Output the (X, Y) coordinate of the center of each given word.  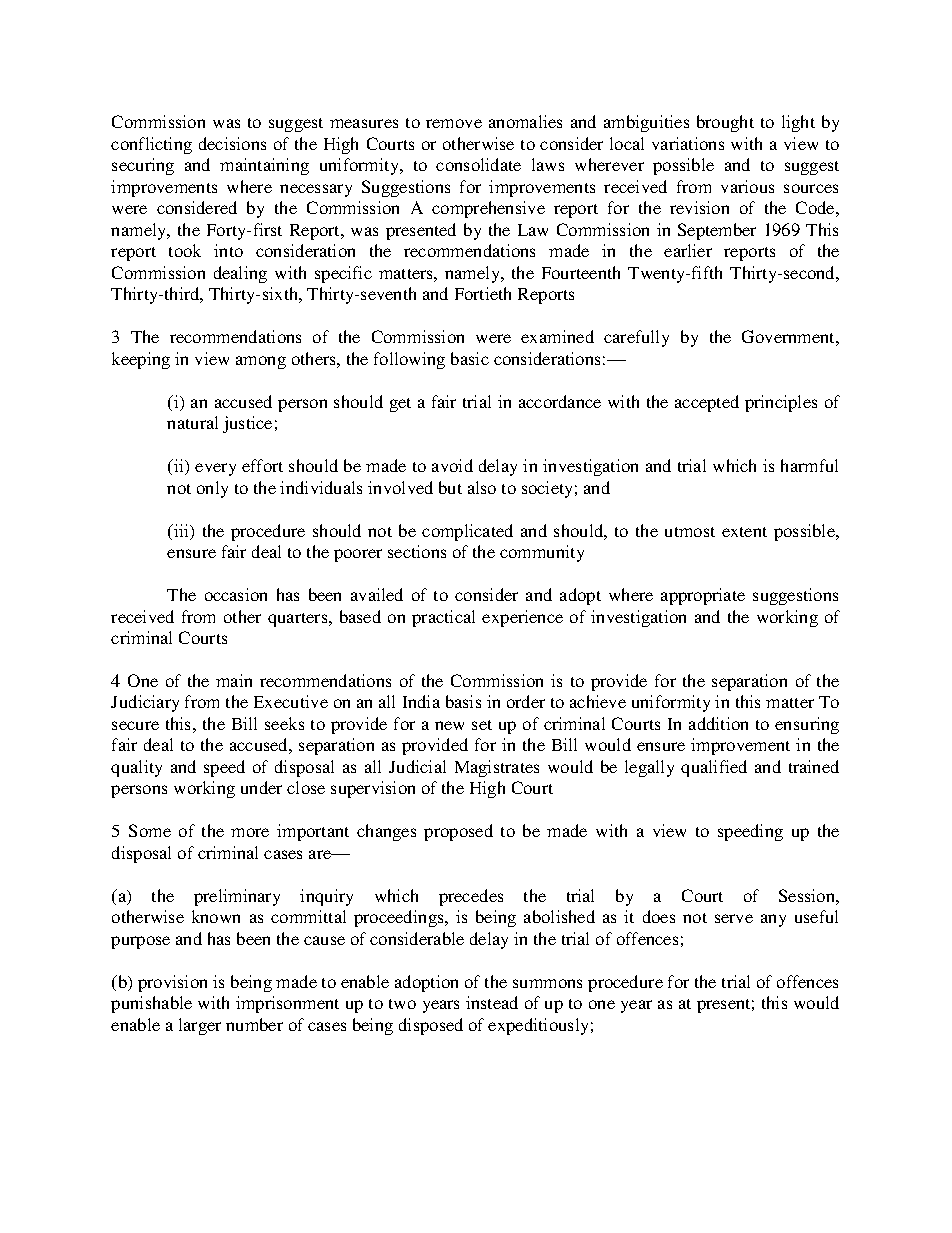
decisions (232, 143)
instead (492, 1002)
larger (200, 1026)
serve (734, 918)
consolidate (478, 164)
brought (725, 123)
